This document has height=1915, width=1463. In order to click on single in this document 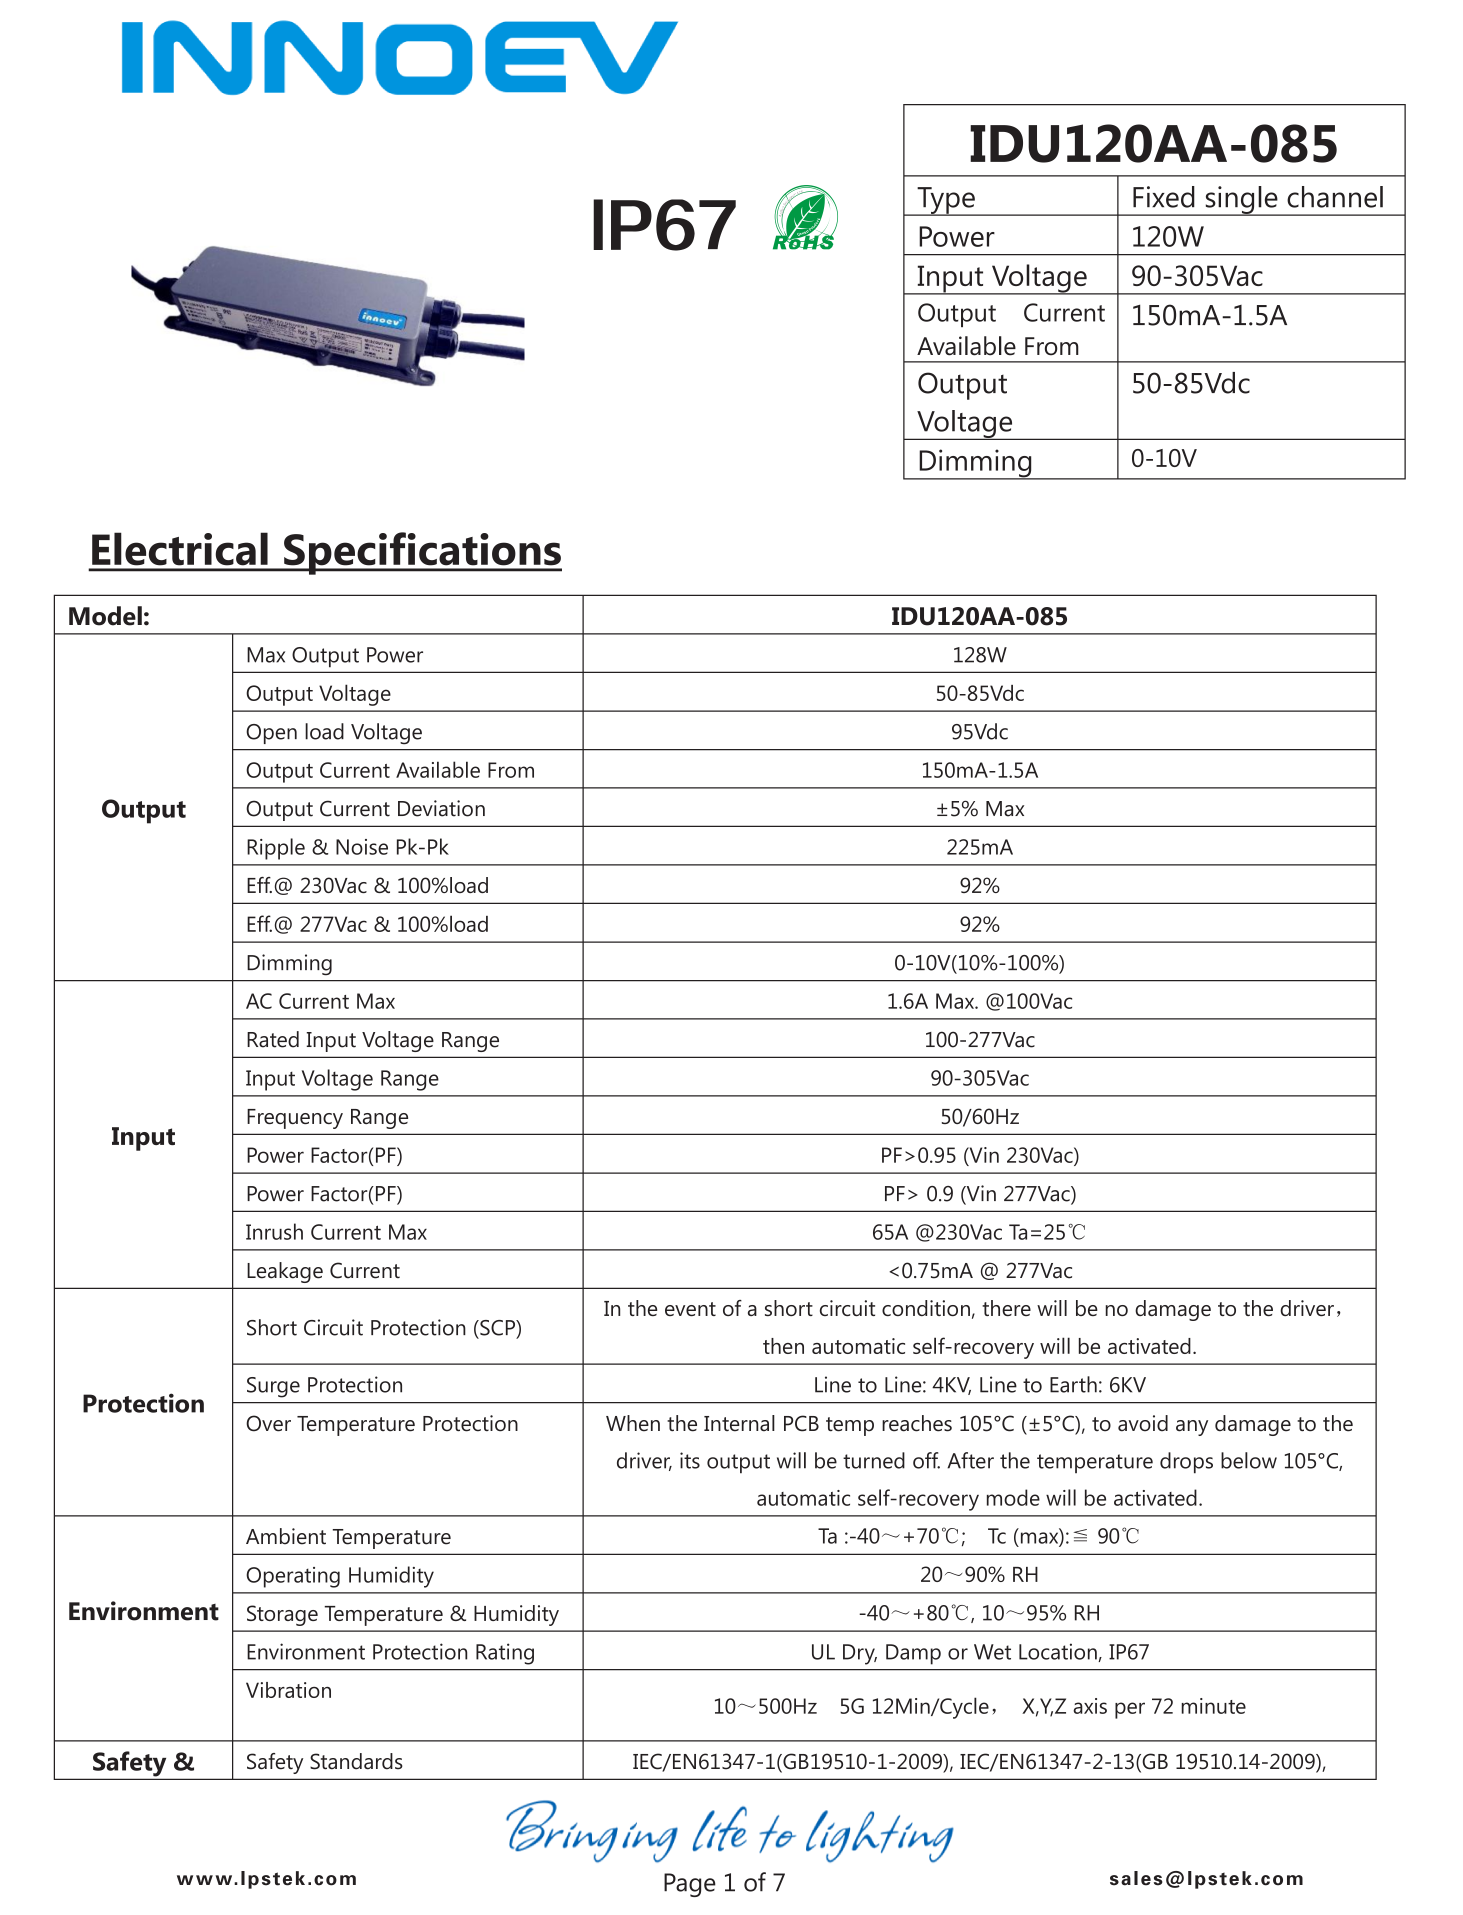, I will do `click(1241, 201)`.
